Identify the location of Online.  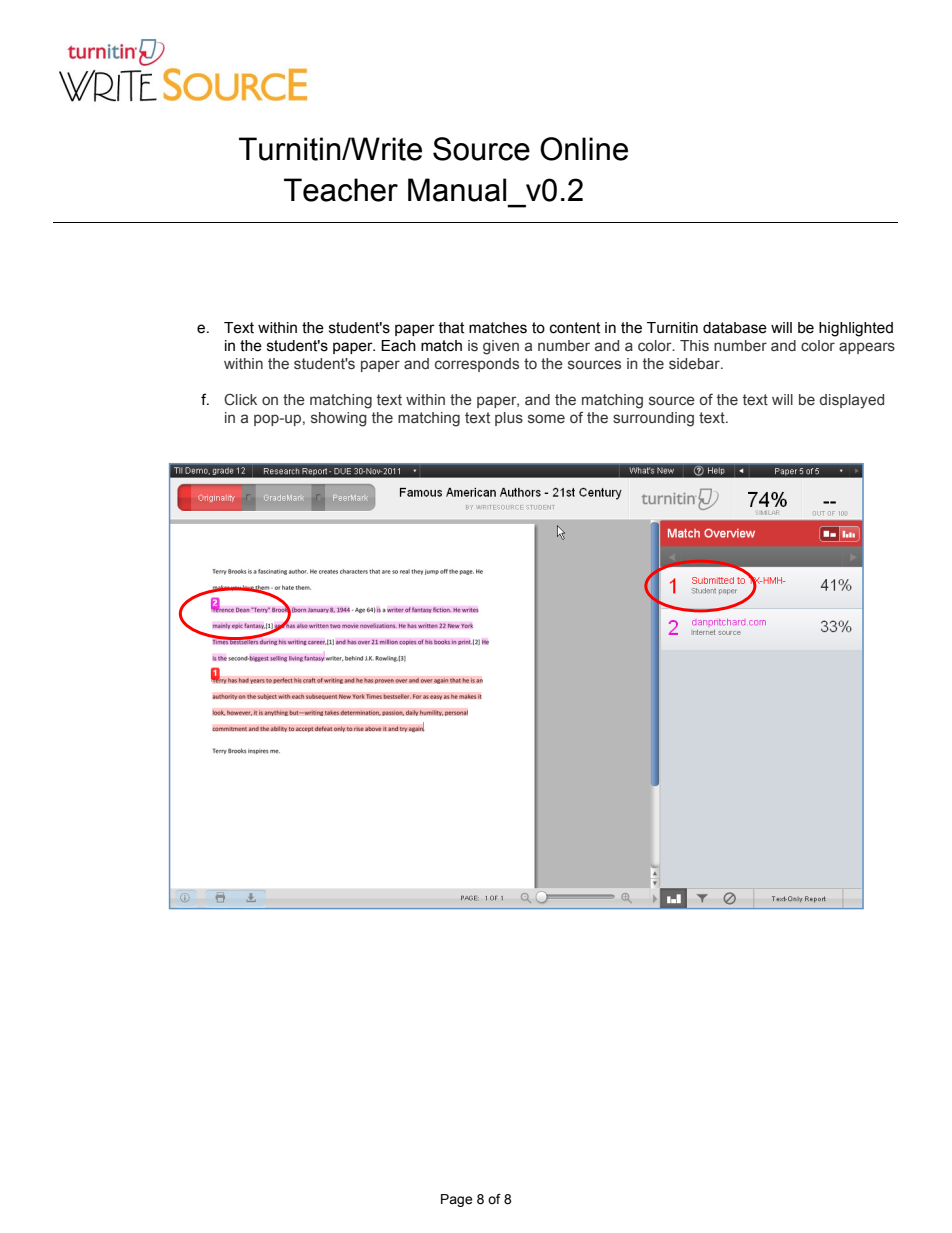
(584, 149).
